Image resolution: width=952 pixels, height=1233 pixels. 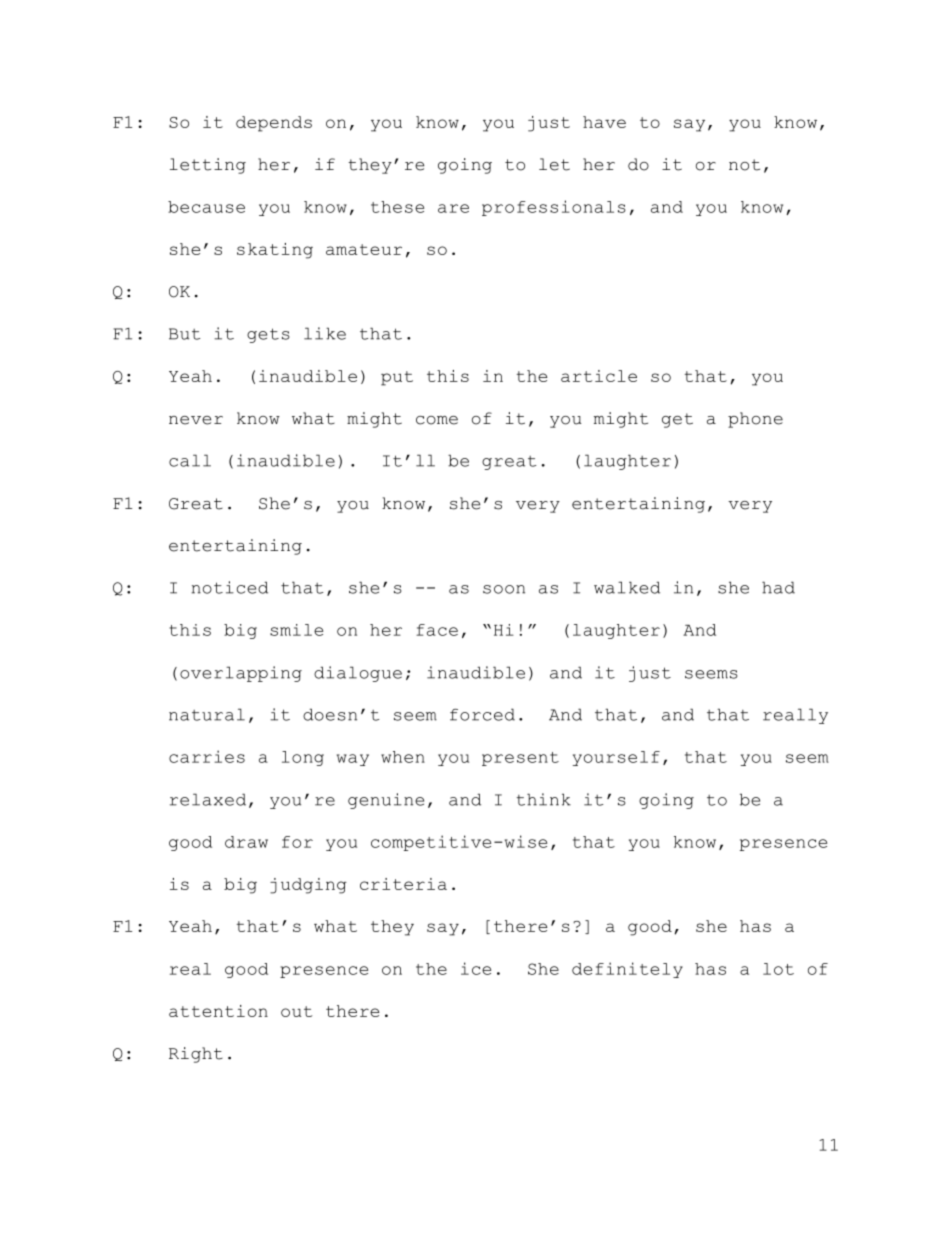 What do you see at coordinates (437, 420) in the image?
I see `come` at bounding box center [437, 420].
